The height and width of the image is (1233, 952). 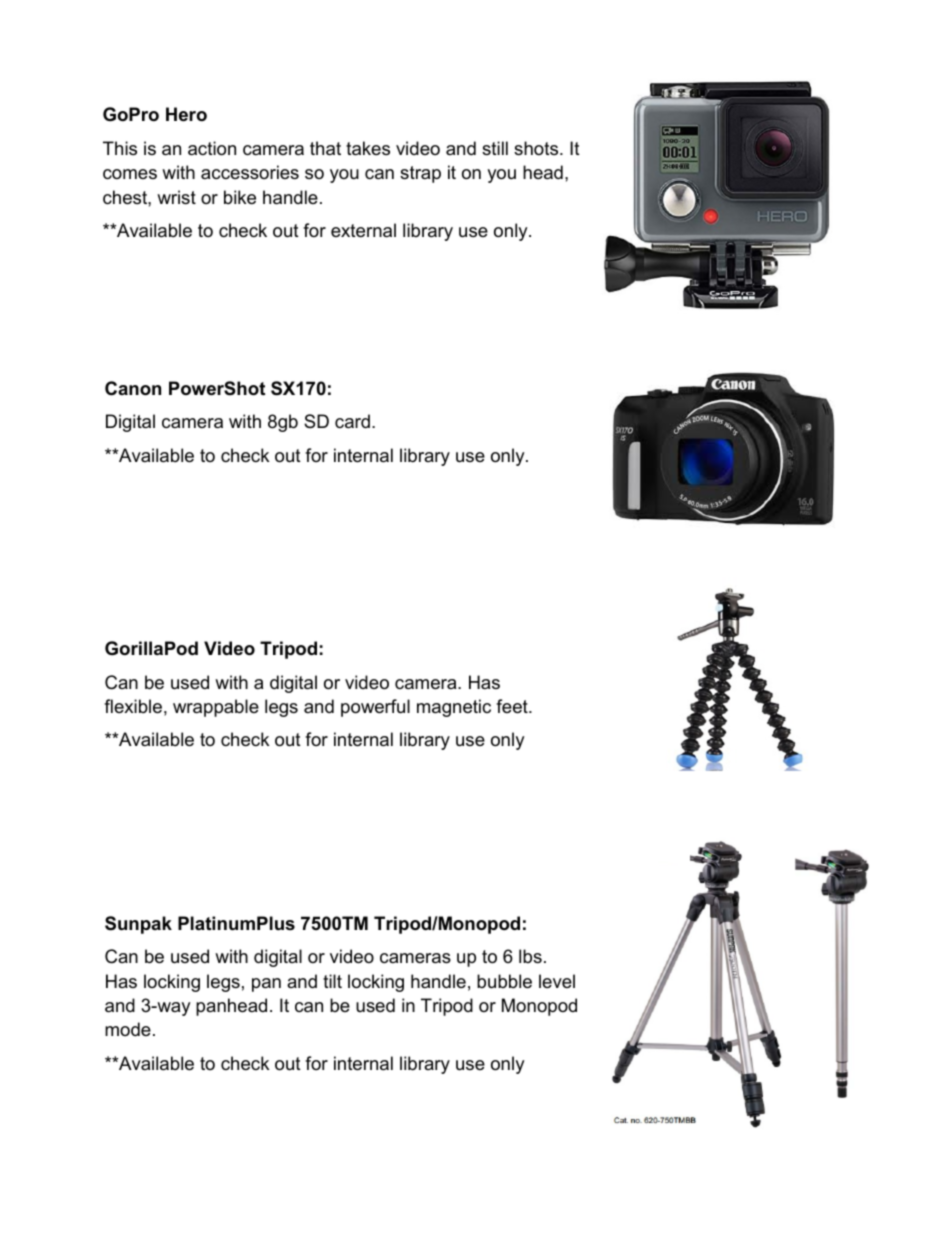 I want to click on external, so click(x=363, y=230).
